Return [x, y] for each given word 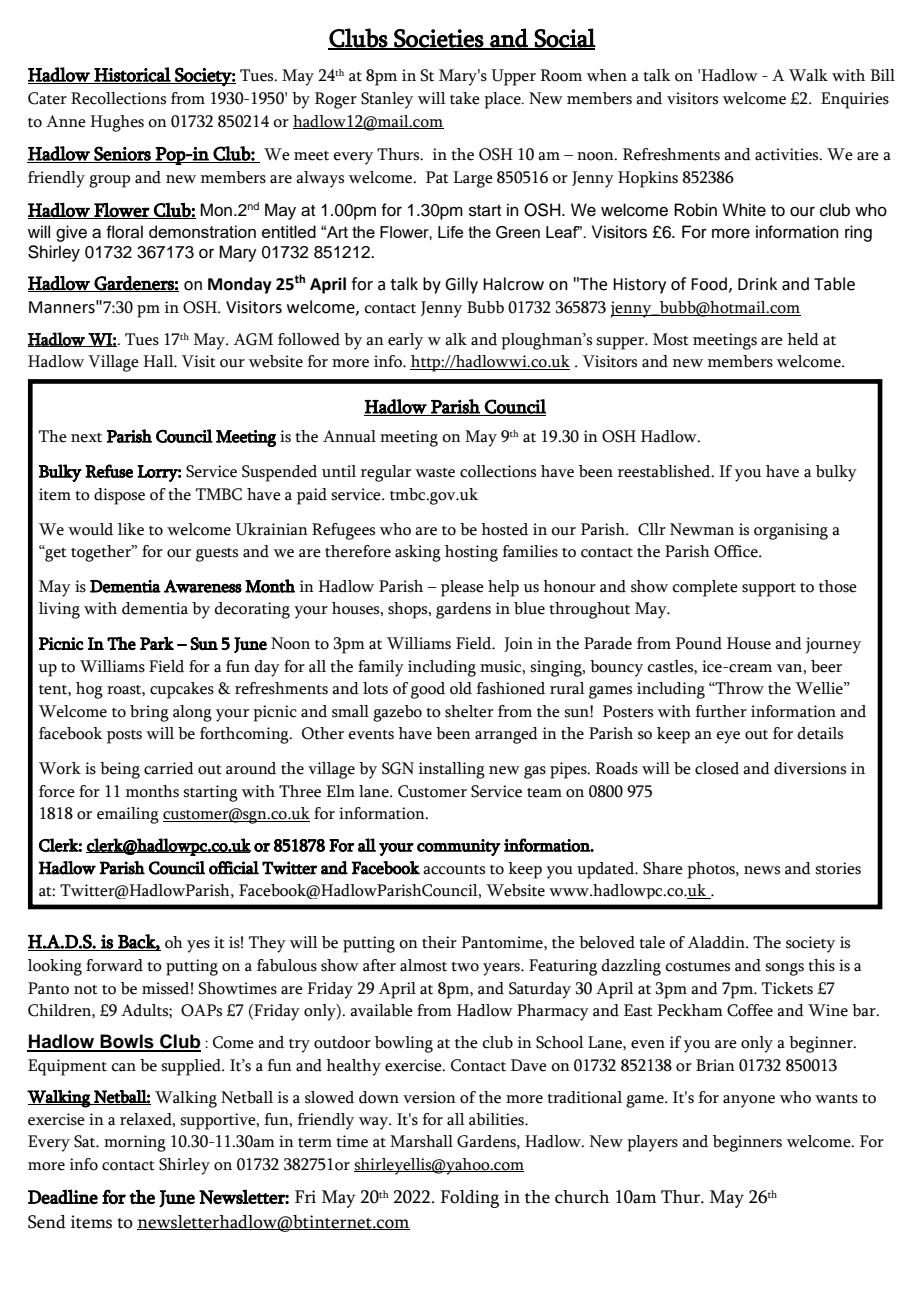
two [465, 967]
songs [784, 969]
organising [791, 531]
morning [135, 1143]
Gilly [461, 285]
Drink [757, 283]
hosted [504, 529]
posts [124, 737]
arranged [506, 735]
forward [114, 965]
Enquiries [855, 100]
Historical [132, 75]
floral [124, 232]
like [131, 529]
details [820, 733]
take [465, 98]
